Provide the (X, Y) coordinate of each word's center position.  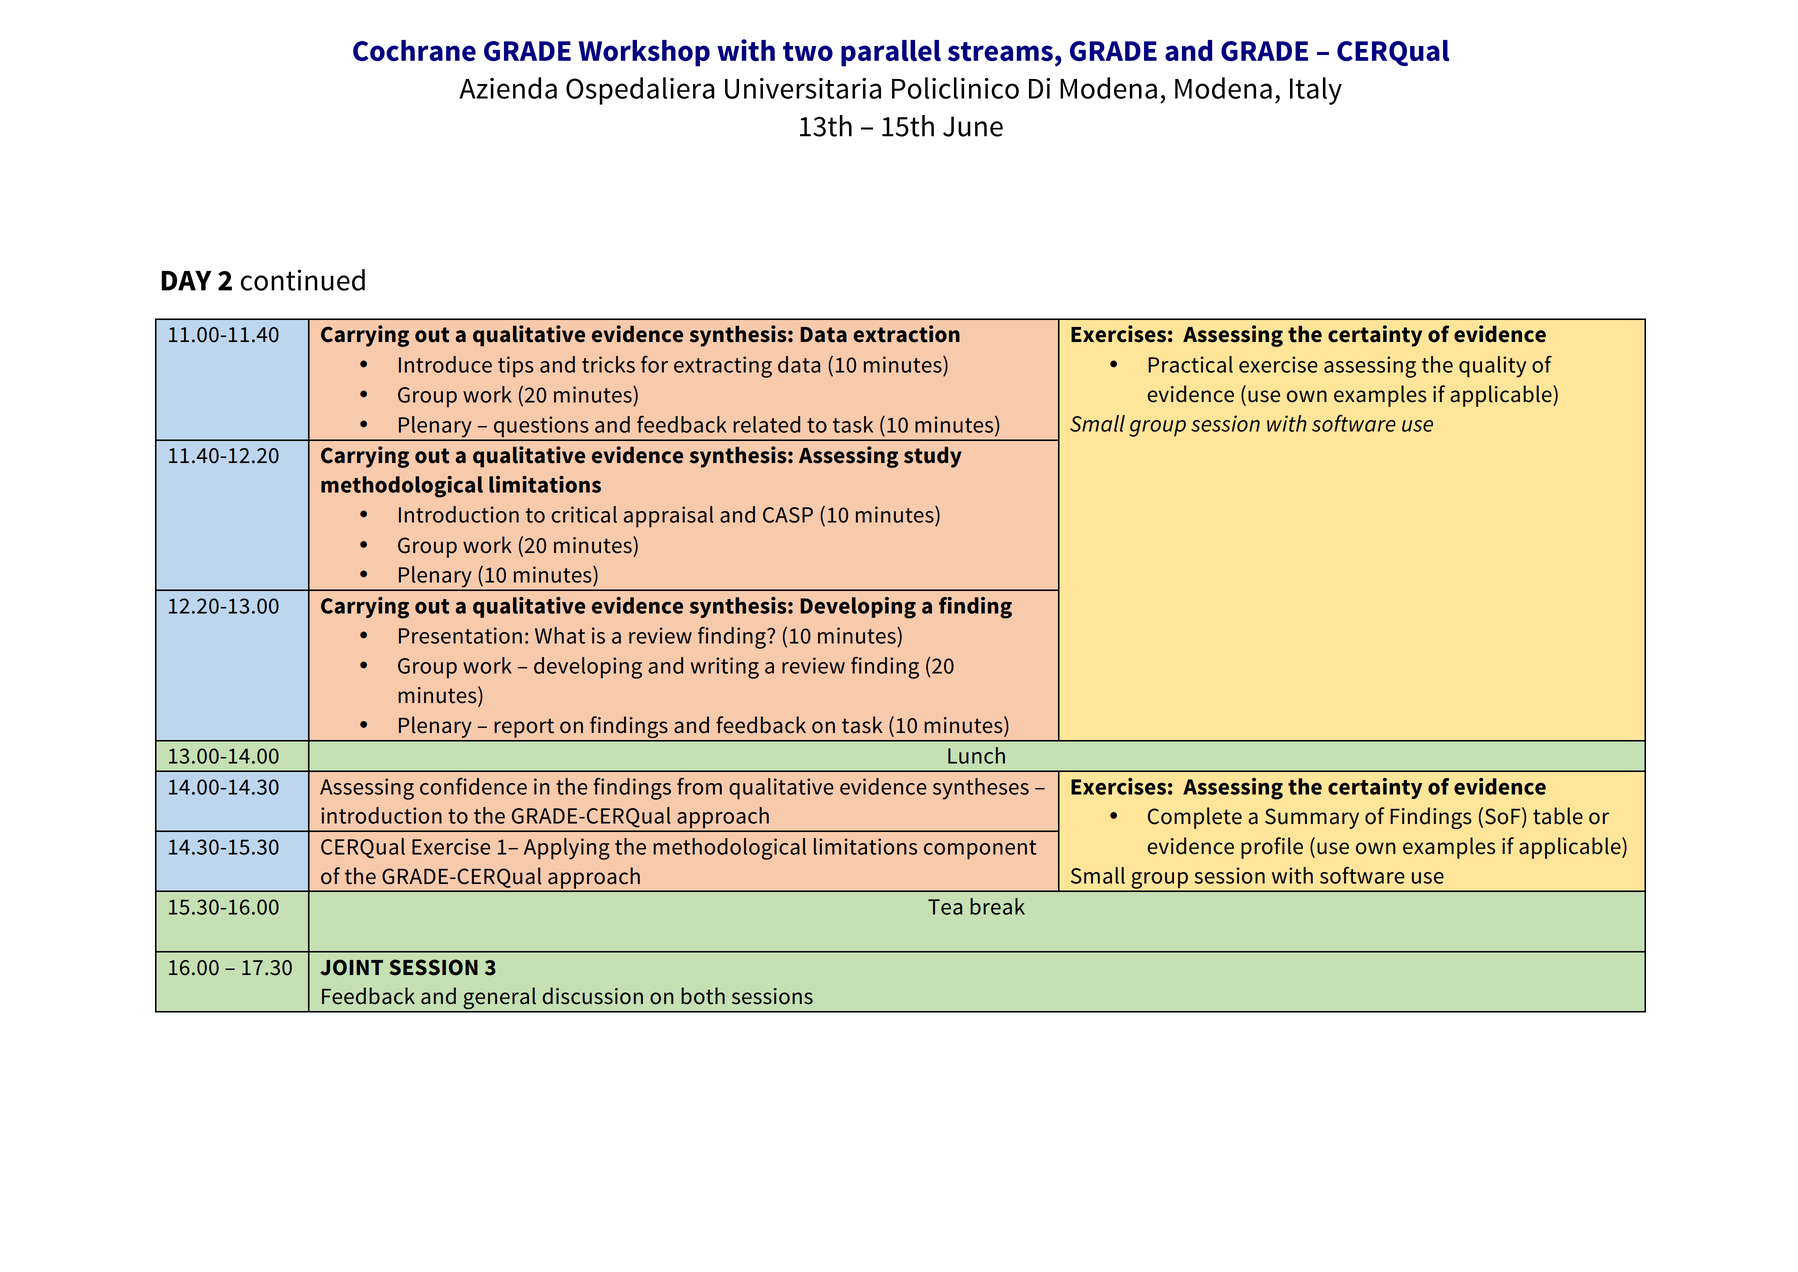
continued (303, 280)
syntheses (981, 789)
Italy (1316, 91)
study (933, 457)
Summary (1312, 818)
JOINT (351, 967)
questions (541, 428)
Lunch (976, 755)
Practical (1190, 364)
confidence (473, 786)
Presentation (460, 635)
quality (1492, 367)
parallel (891, 53)
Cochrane (414, 50)
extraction (906, 334)
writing (724, 668)
